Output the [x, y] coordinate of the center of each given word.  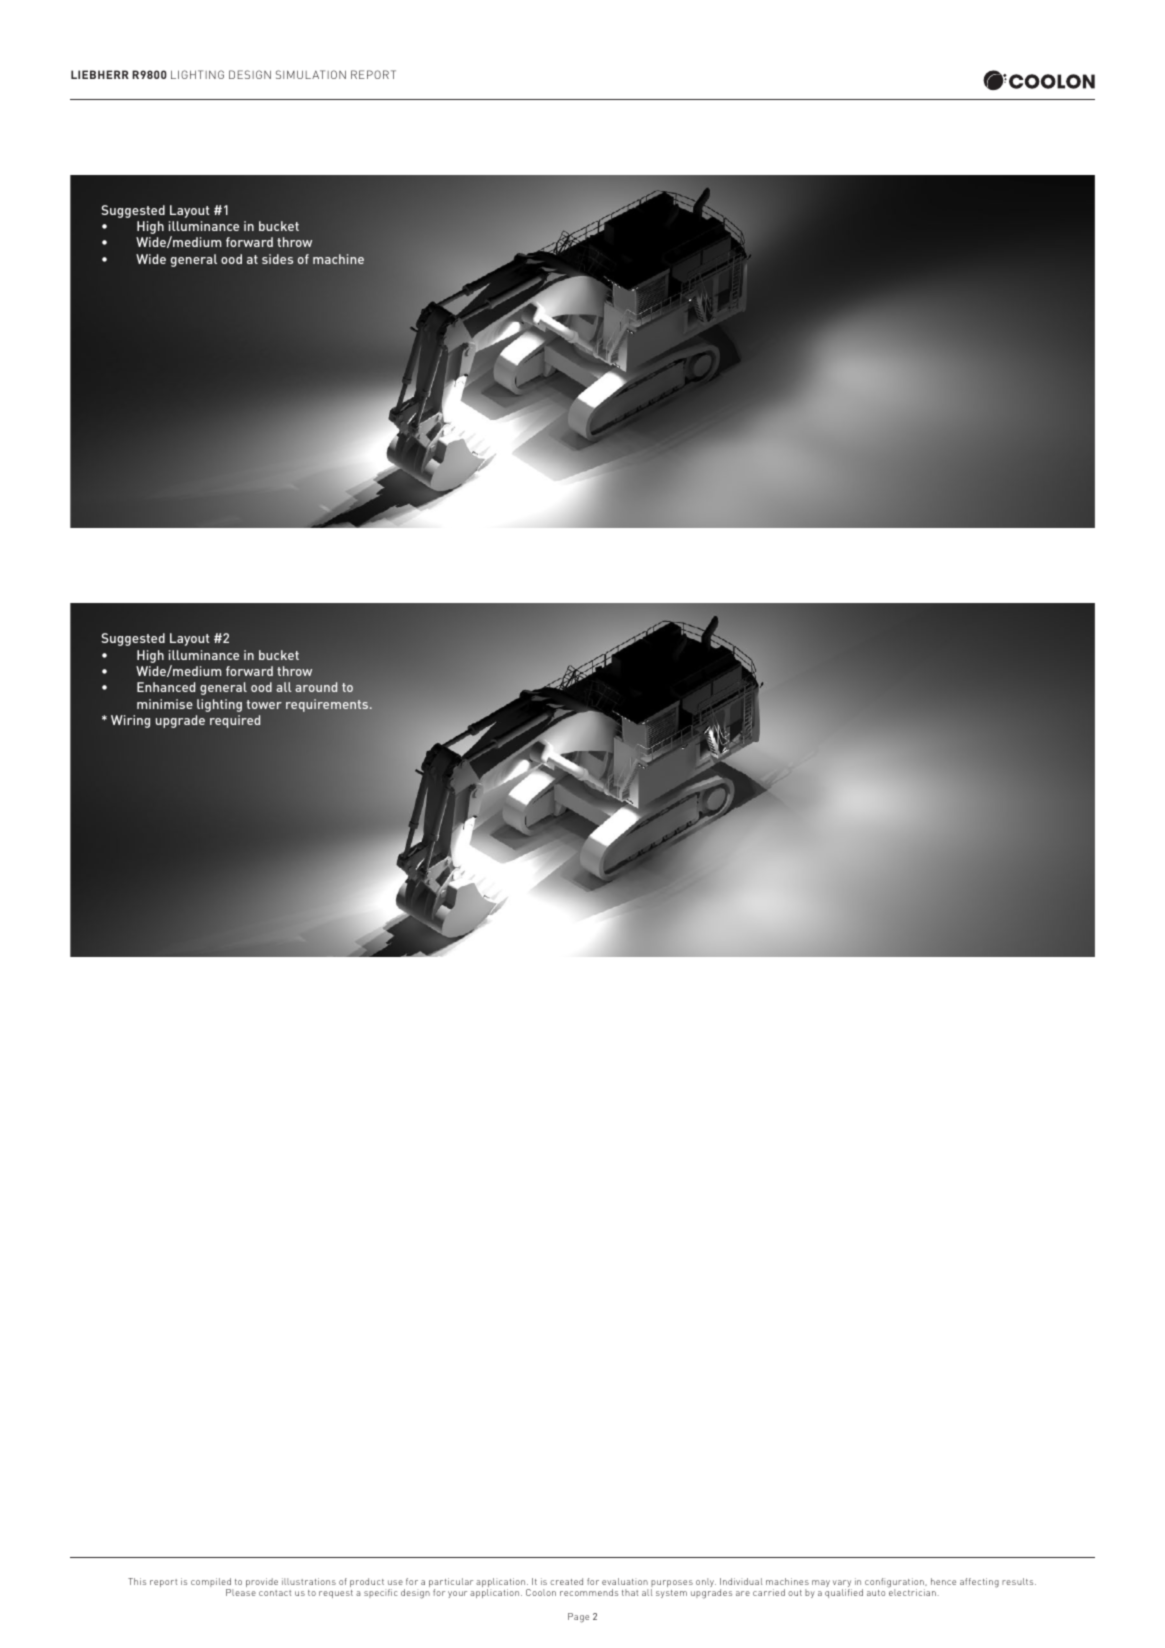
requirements [328, 705]
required [235, 721]
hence [943, 1581]
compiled [212, 1584]
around [316, 687]
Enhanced [166, 687]
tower [264, 704]
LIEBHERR [100, 74]
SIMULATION [311, 74]
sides [277, 259]
